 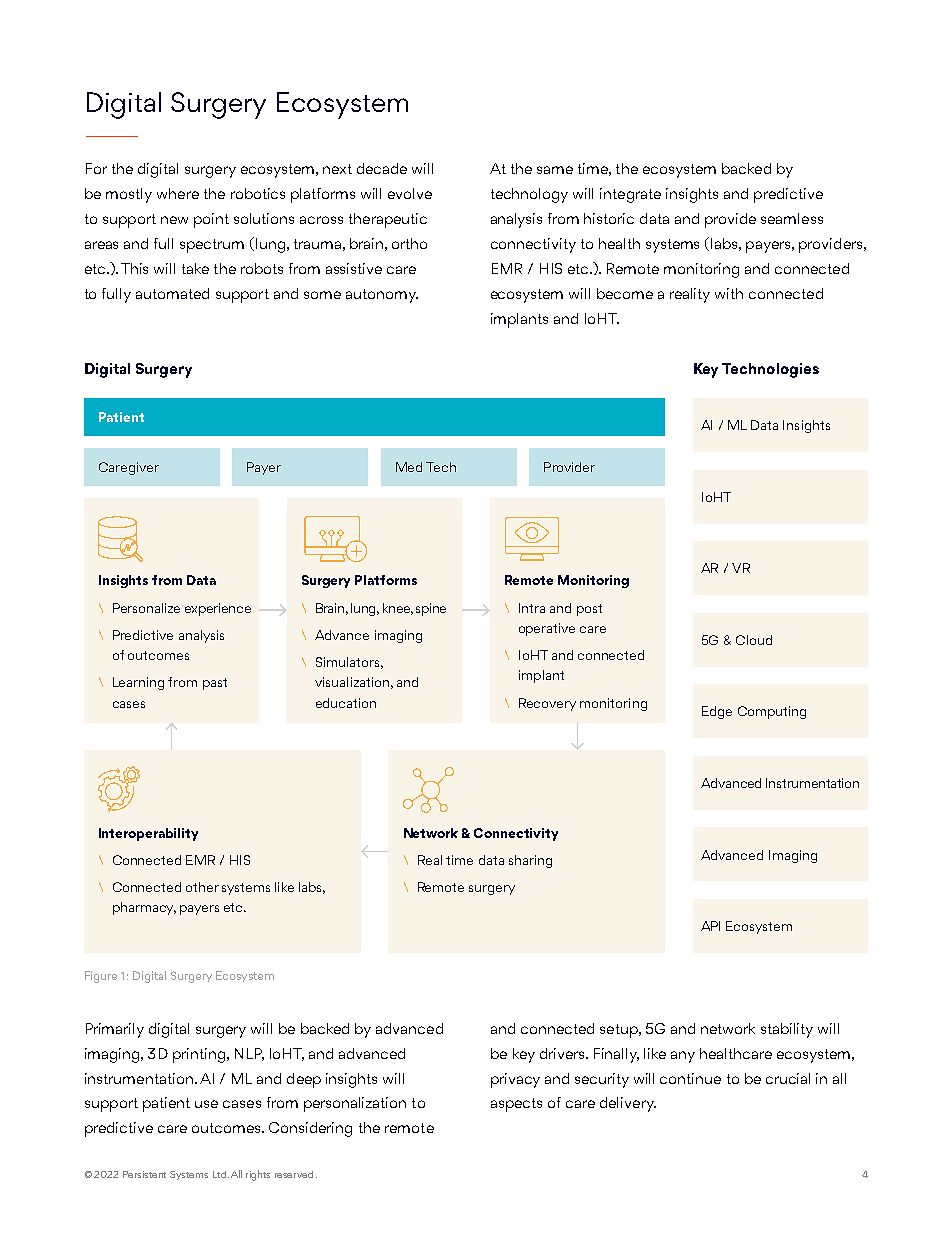 I want to click on evolve, so click(x=410, y=193).
